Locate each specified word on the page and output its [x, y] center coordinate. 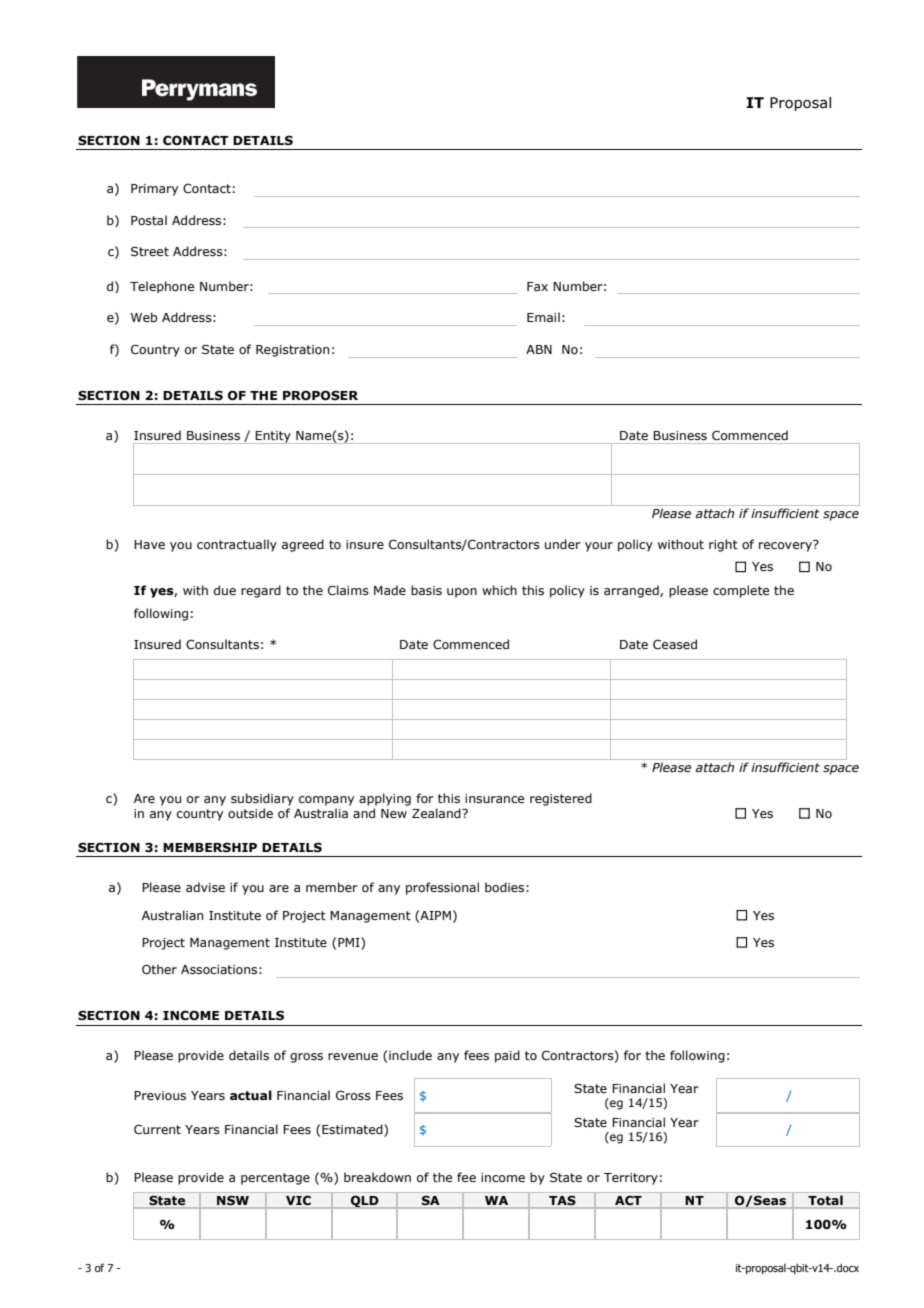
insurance [494, 798]
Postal [149, 220]
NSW [233, 1200]
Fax [537, 286]
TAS [562, 1200]
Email [543, 317]
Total [825, 1200]
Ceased [675, 644]
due [225, 590]
